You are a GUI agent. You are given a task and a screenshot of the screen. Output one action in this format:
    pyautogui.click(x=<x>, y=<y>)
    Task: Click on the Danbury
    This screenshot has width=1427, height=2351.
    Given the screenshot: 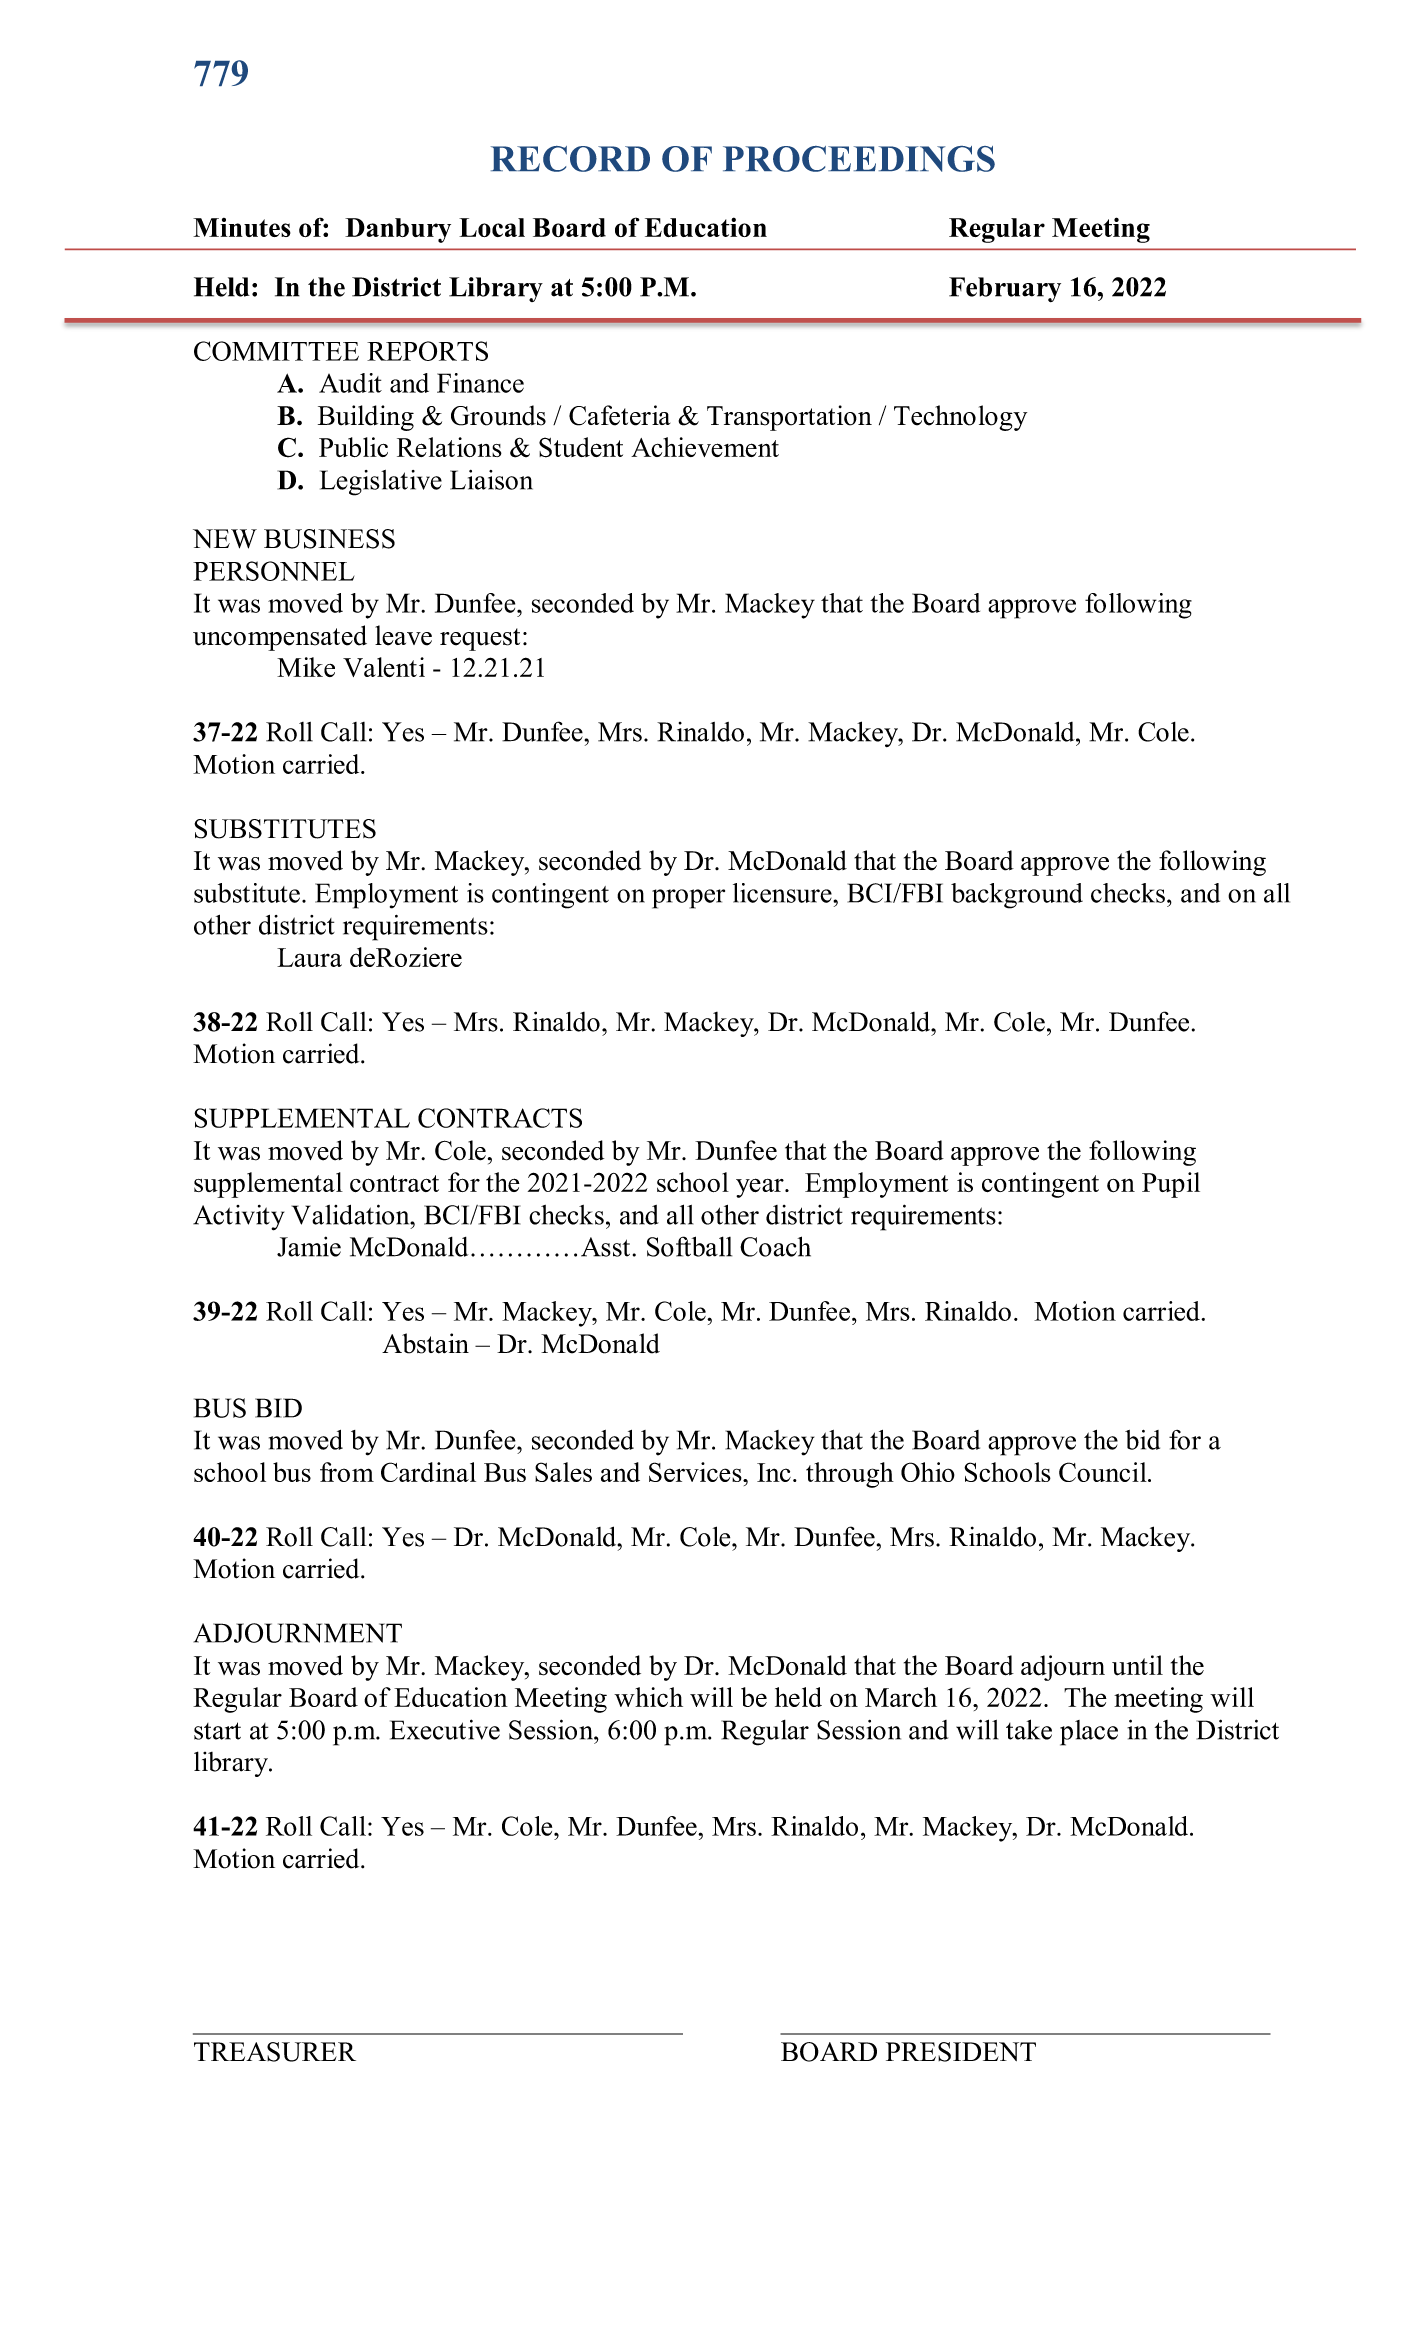 What is the action you would take?
    pyautogui.click(x=398, y=230)
